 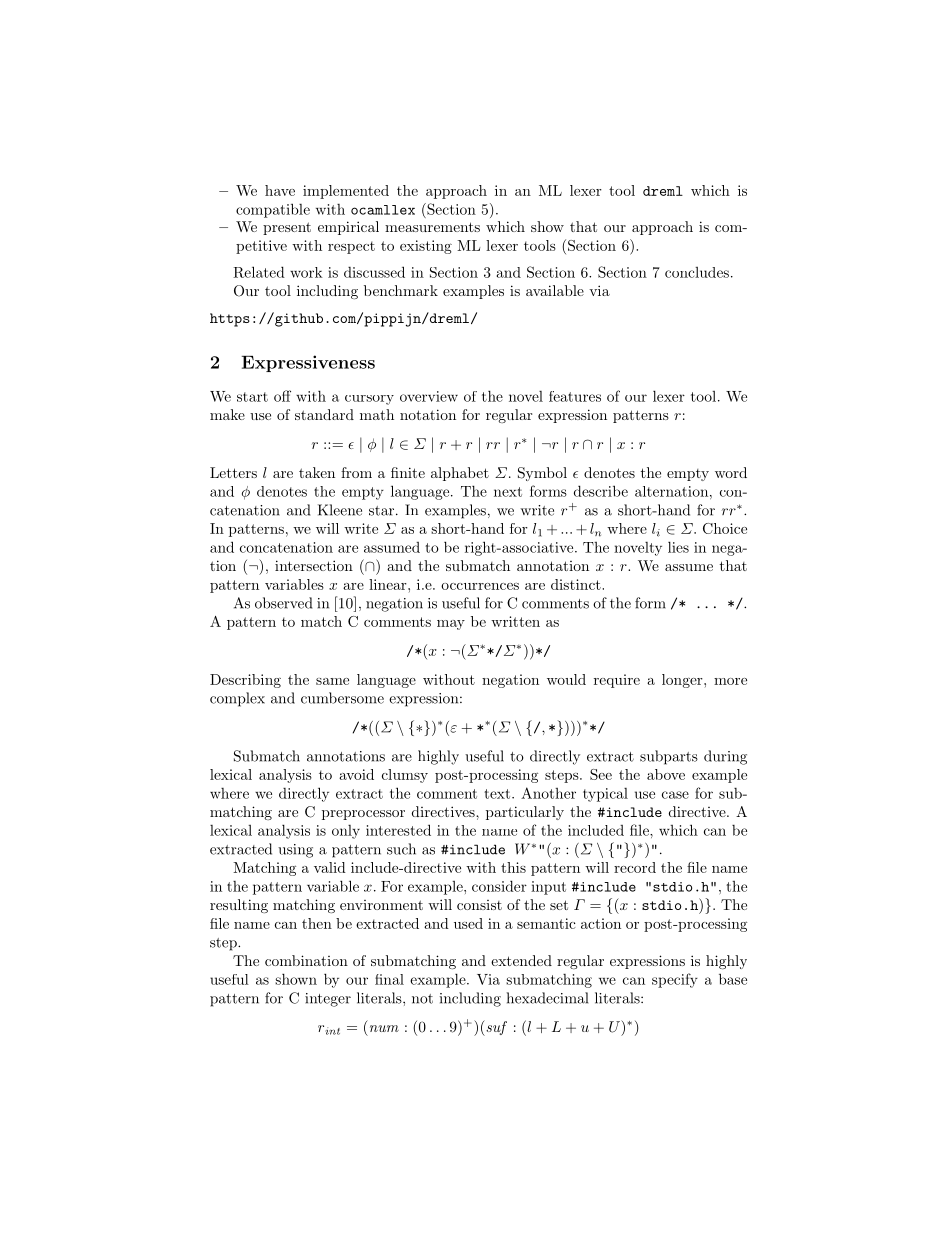 I want to click on specify, so click(x=675, y=980).
